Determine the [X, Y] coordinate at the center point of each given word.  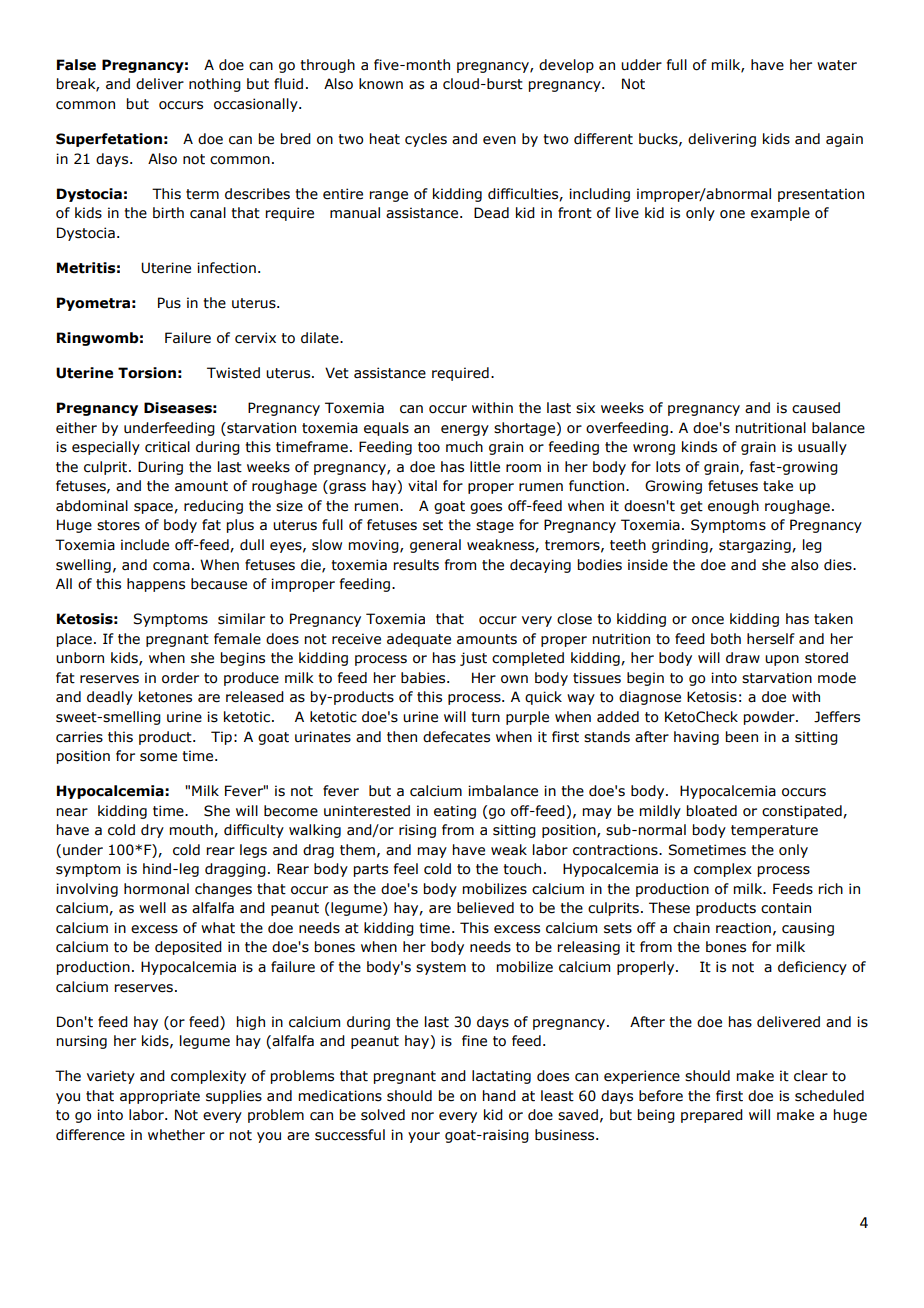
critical [167, 447]
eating [455, 812]
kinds [699, 447]
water [837, 65]
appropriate [160, 1097]
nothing [215, 85]
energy [465, 430]
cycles [426, 140]
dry [152, 831]
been [742, 737]
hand [499, 1096]
